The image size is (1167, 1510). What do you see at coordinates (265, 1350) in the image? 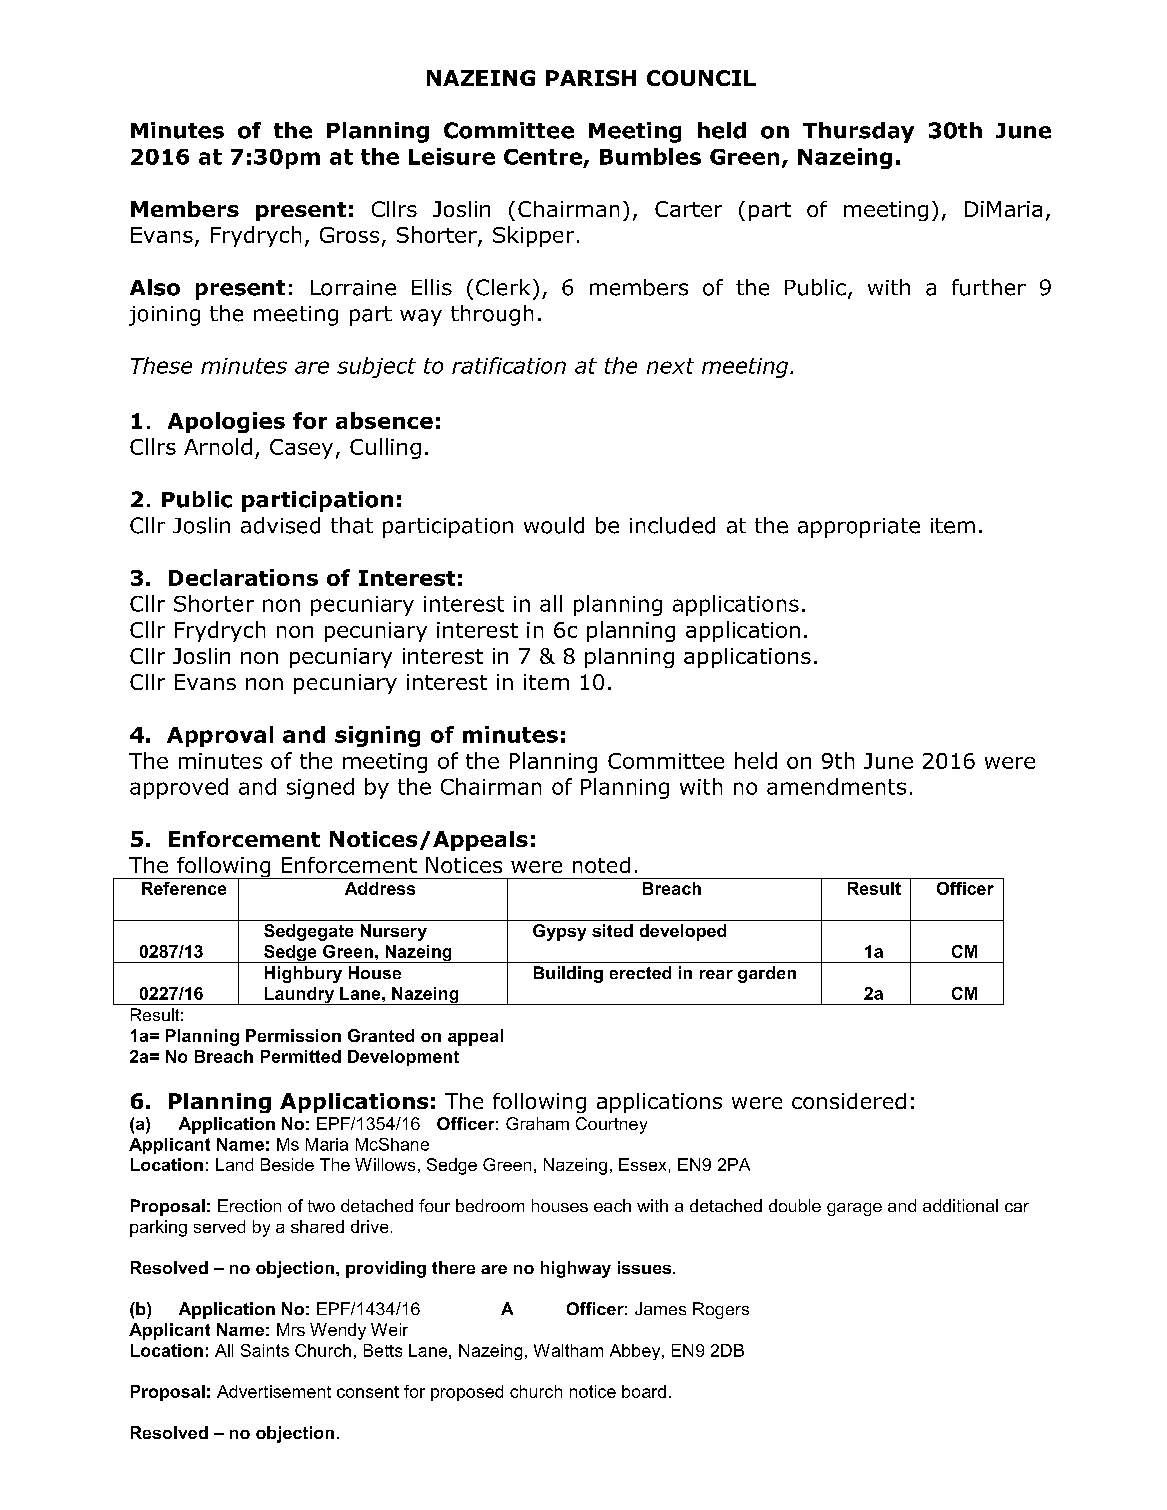
I see `Saints` at bounding box center [265, 1350].
